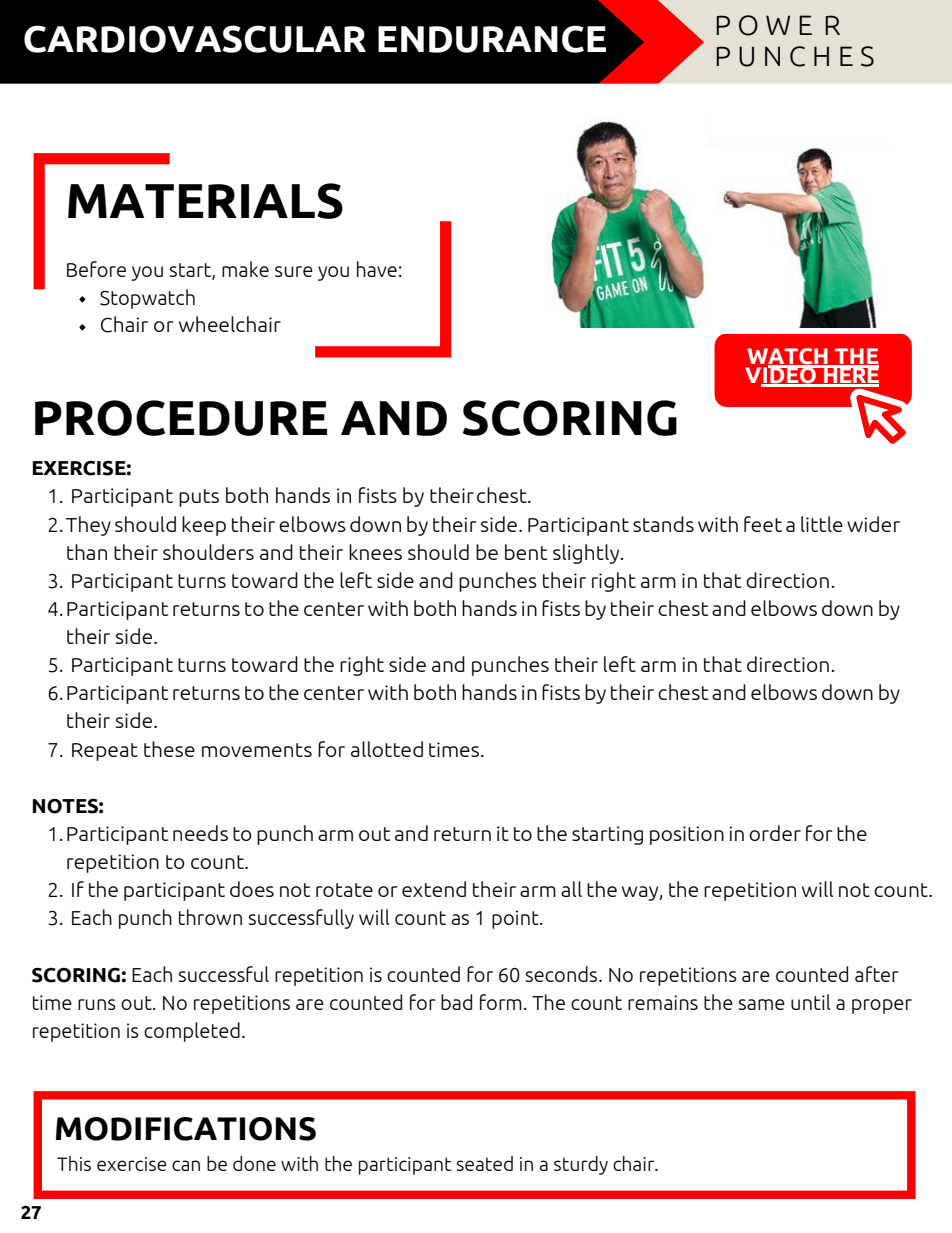 The height and width of the screenshot is (1233, 952). Describe the element at coordinates (186, 1129) in the screenshot. I see `MODIFICATIONS` at that location.
